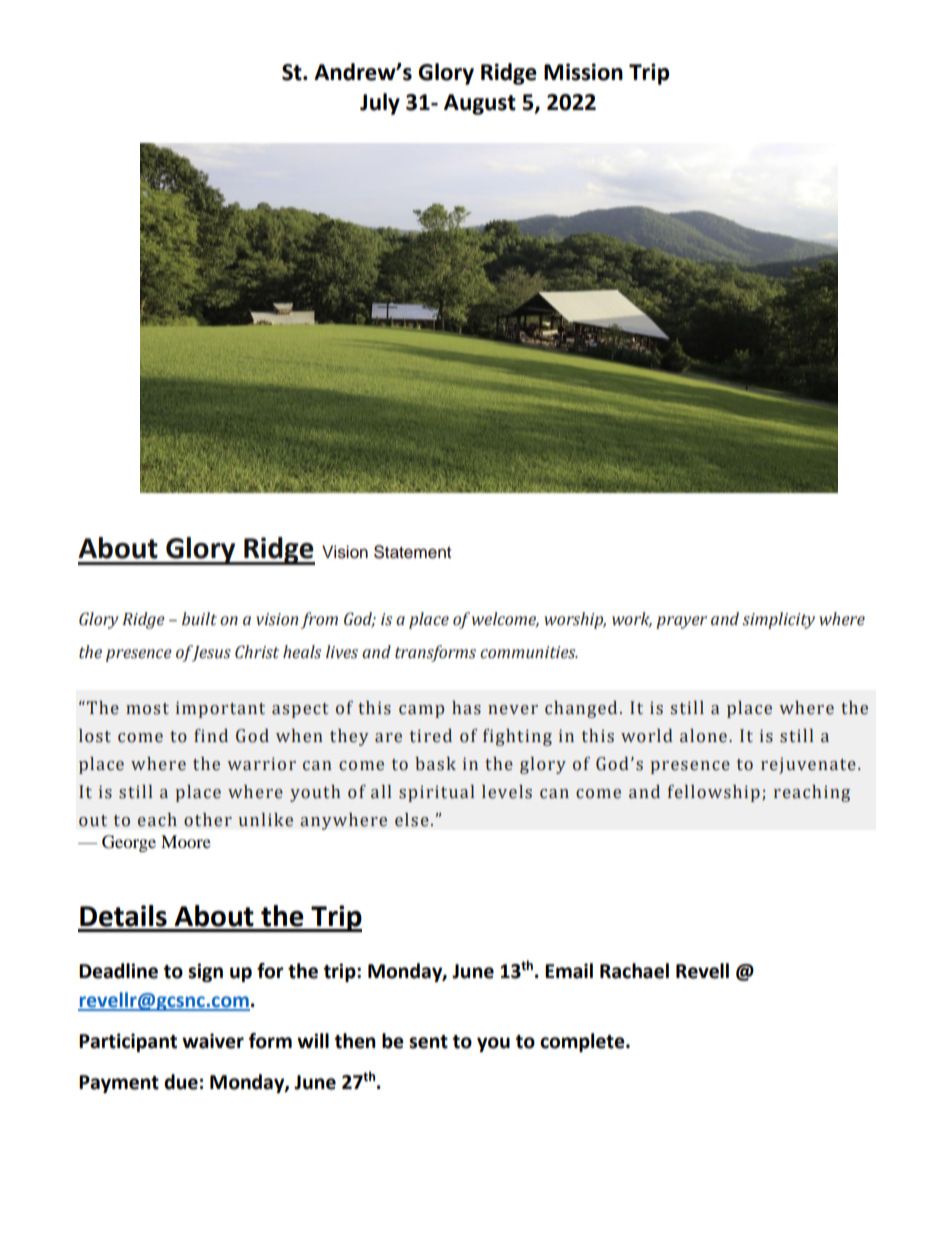 The height and width of the screenshot is (1233, 952). I want to click on find, so click(211, 736).
